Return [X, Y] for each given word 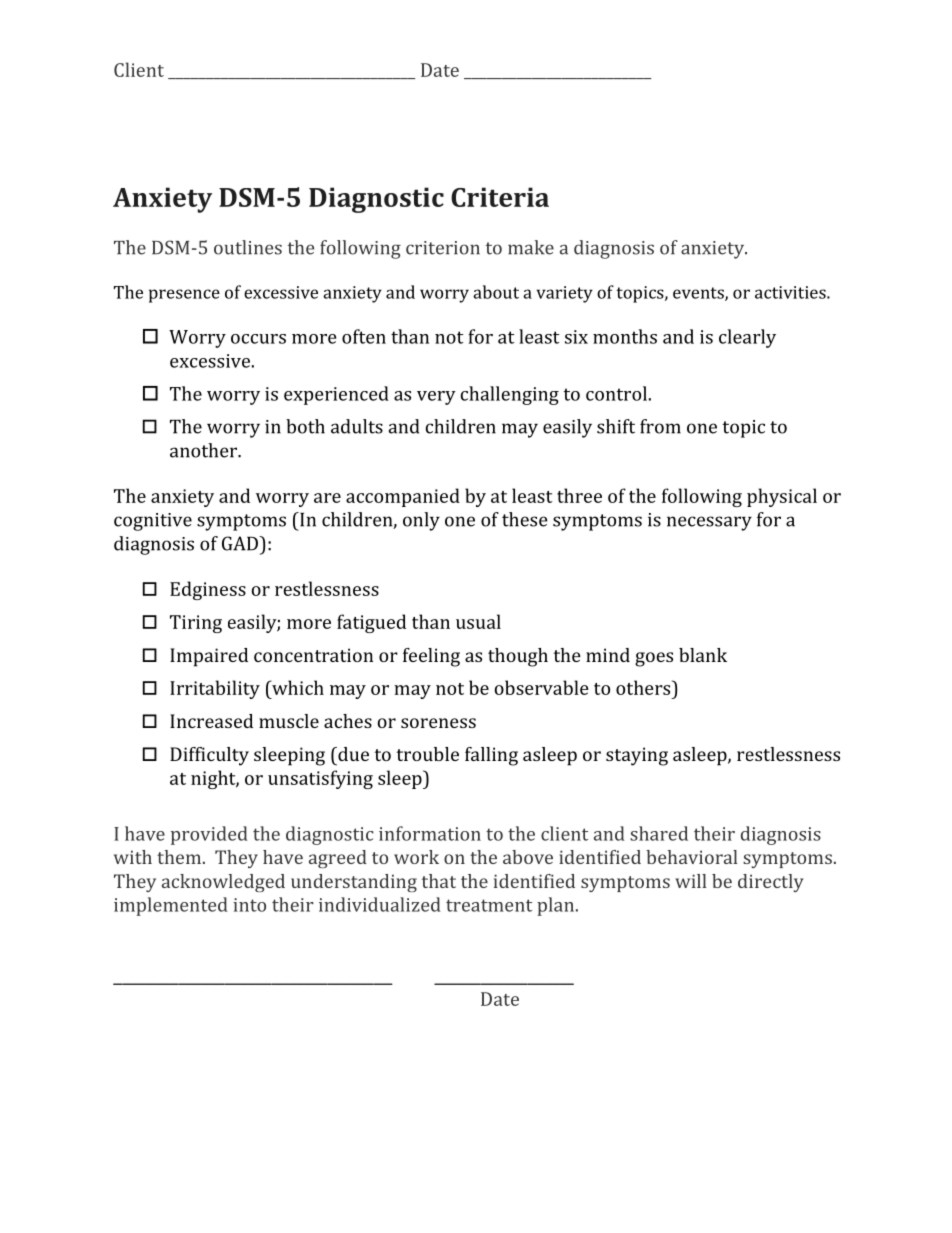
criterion [443, 248]
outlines [248, 247]
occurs [258, 339]
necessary [709, 523]
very [436, 398]
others [644, 687]
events [699, 294]
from [660, 426]
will [691, 881]
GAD [241, 543]
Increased [211, 721]
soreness [438, 723]
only [421, 521]
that [439, 881]
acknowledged [223, 883]
